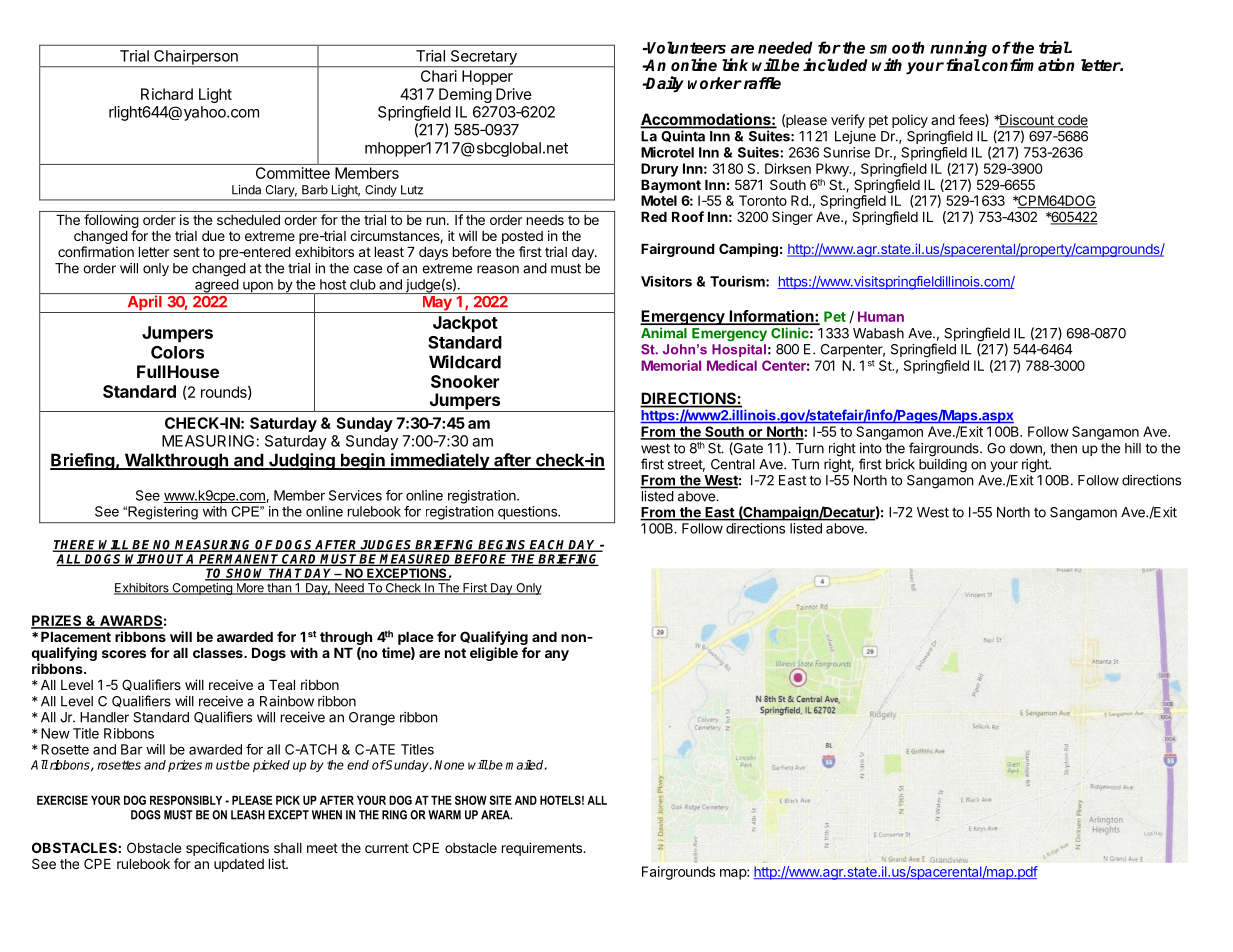 The width and height of the screenshot is (1233, 952). What do you see at coordinates (664, 333) in the screenshot?
I see `Animal` at bounding box center [664, 333].
